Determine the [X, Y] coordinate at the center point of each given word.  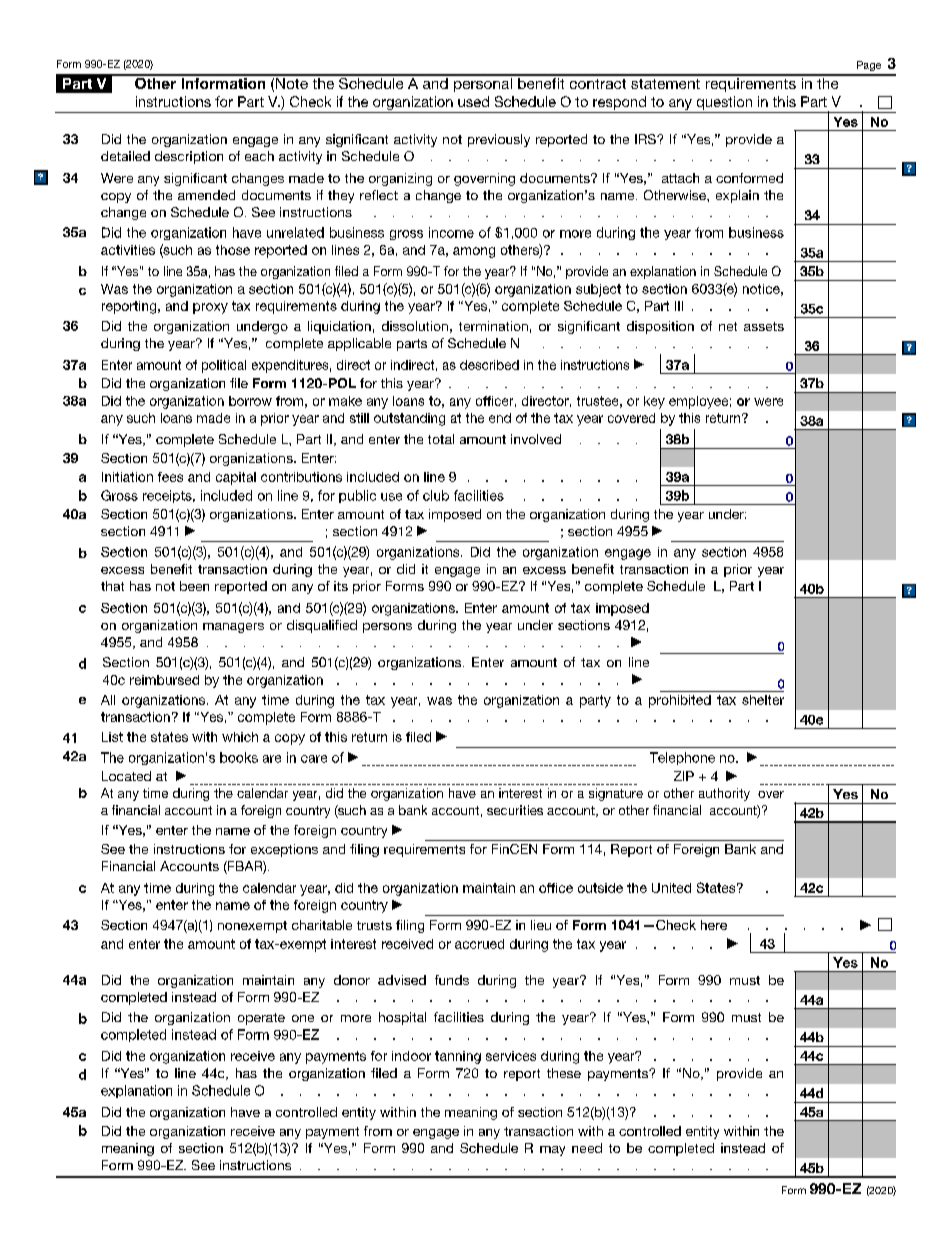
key [654, 402]
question [724, 103]
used [473, 101]
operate [261, 1019]
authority [724, 794]
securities [515, 810]
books [239, 757]
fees [170, 477]
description [189, 157]
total [441, 439]
